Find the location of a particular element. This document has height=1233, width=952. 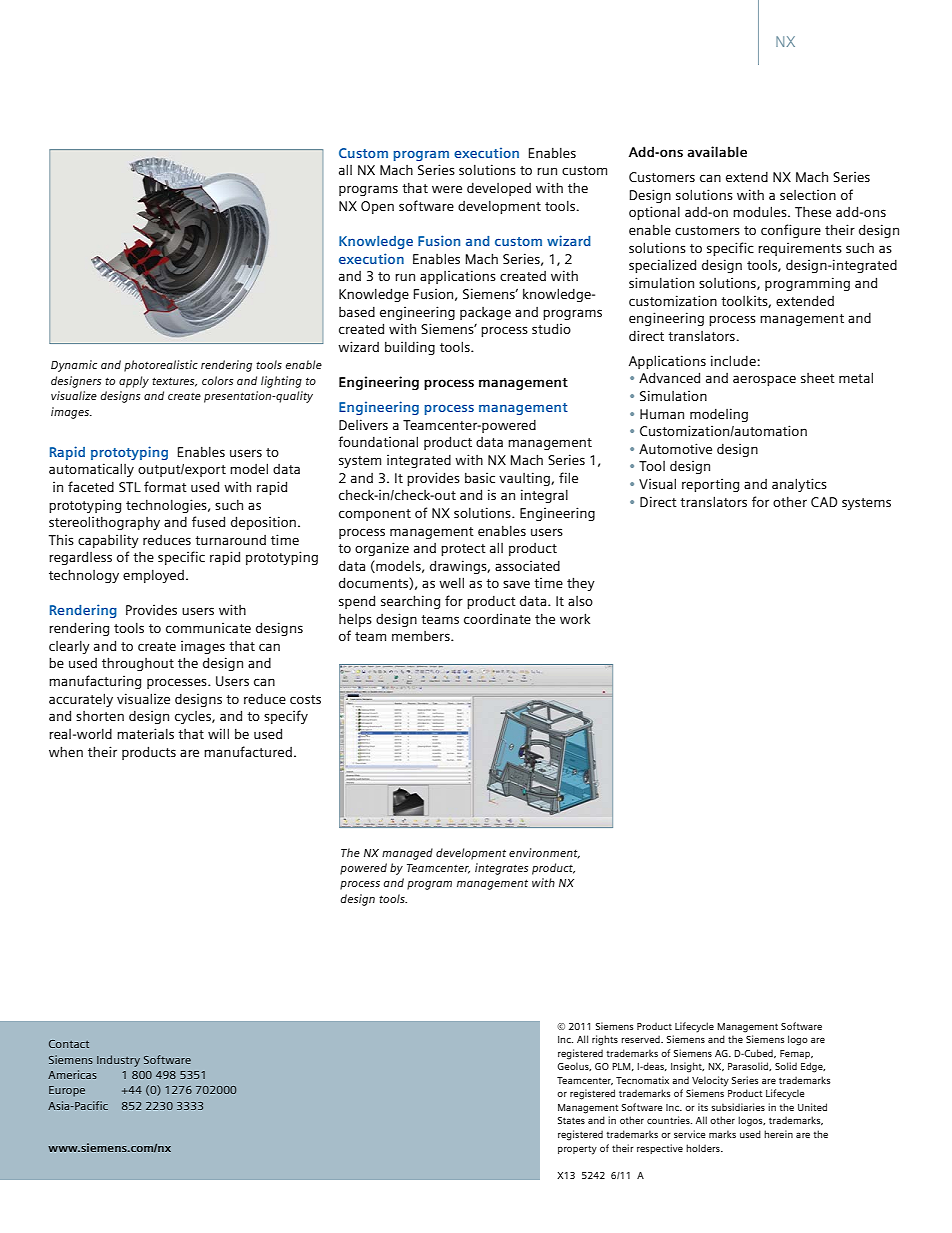

basic is located at coordinates (480, 477).
